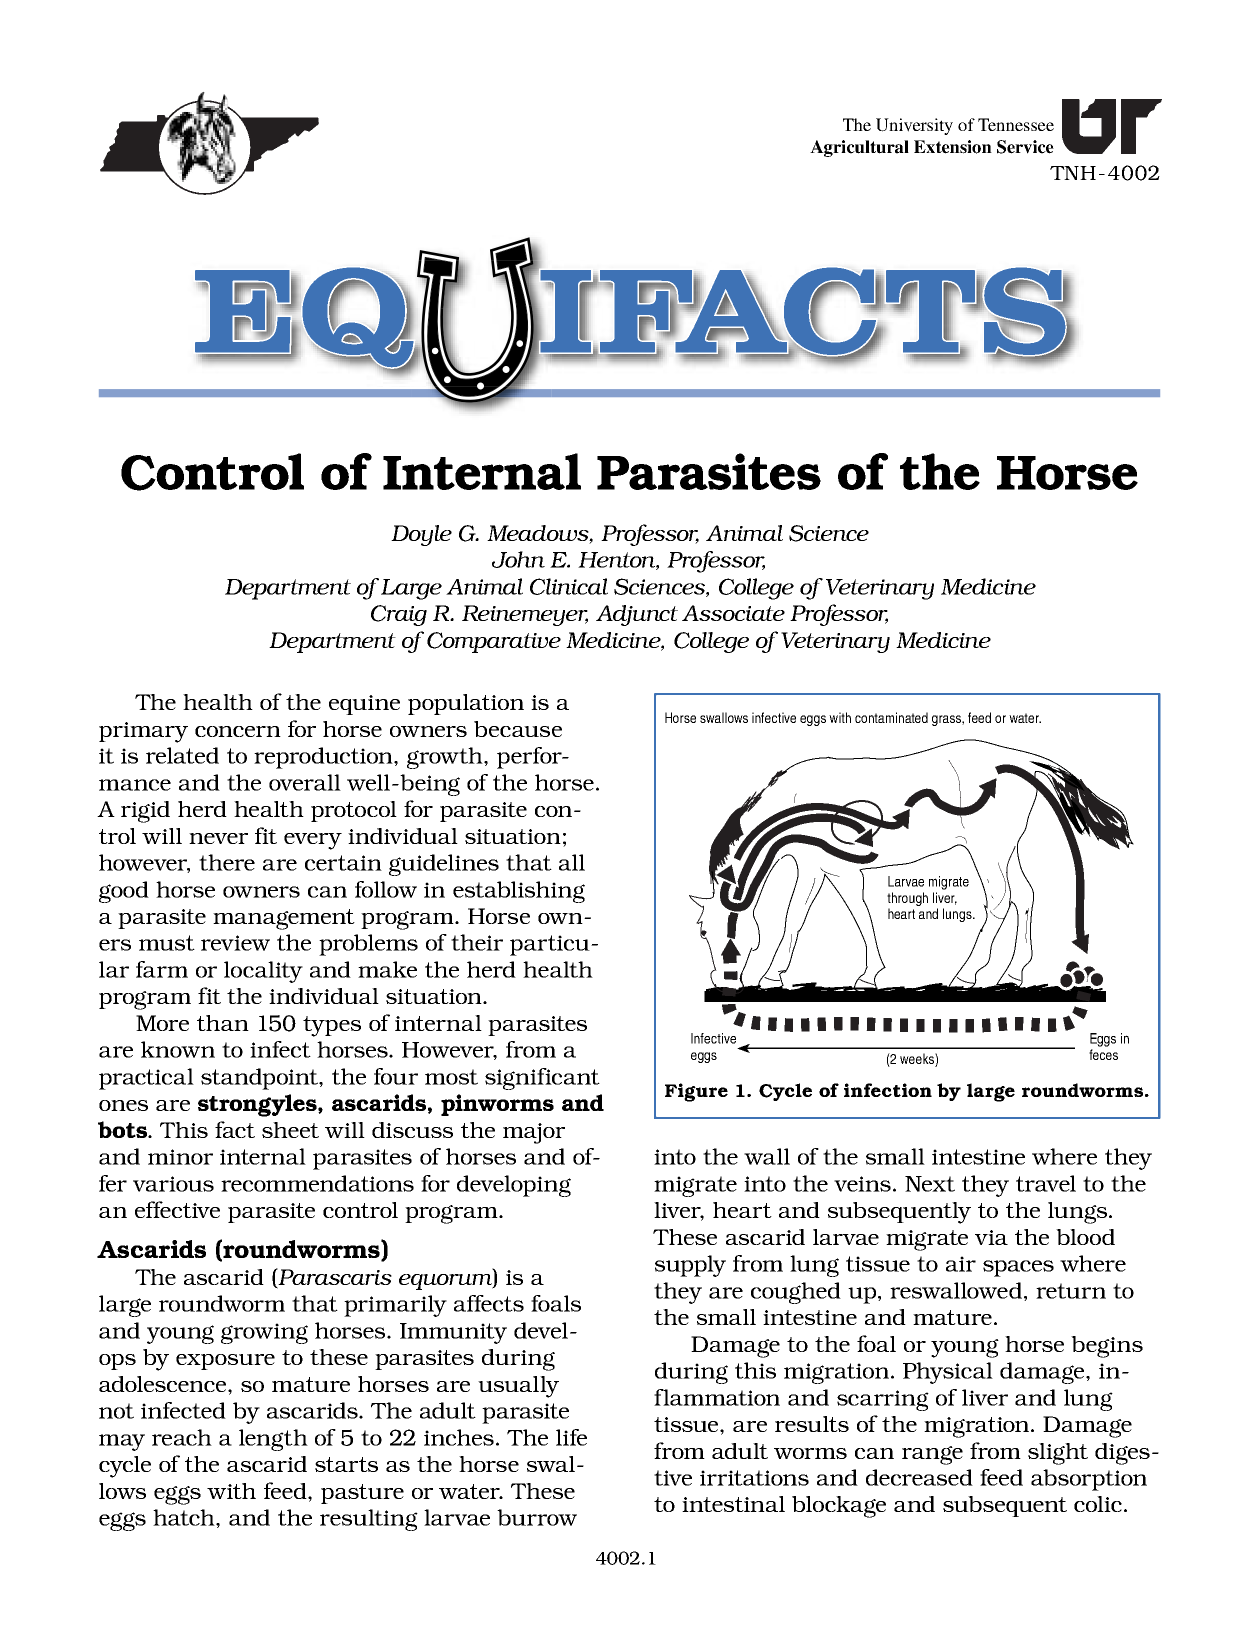 The height and width of the page is (1629, 1259). Describe the element at coordinates (953, 147) in the page. I see `Extension` at that location.
